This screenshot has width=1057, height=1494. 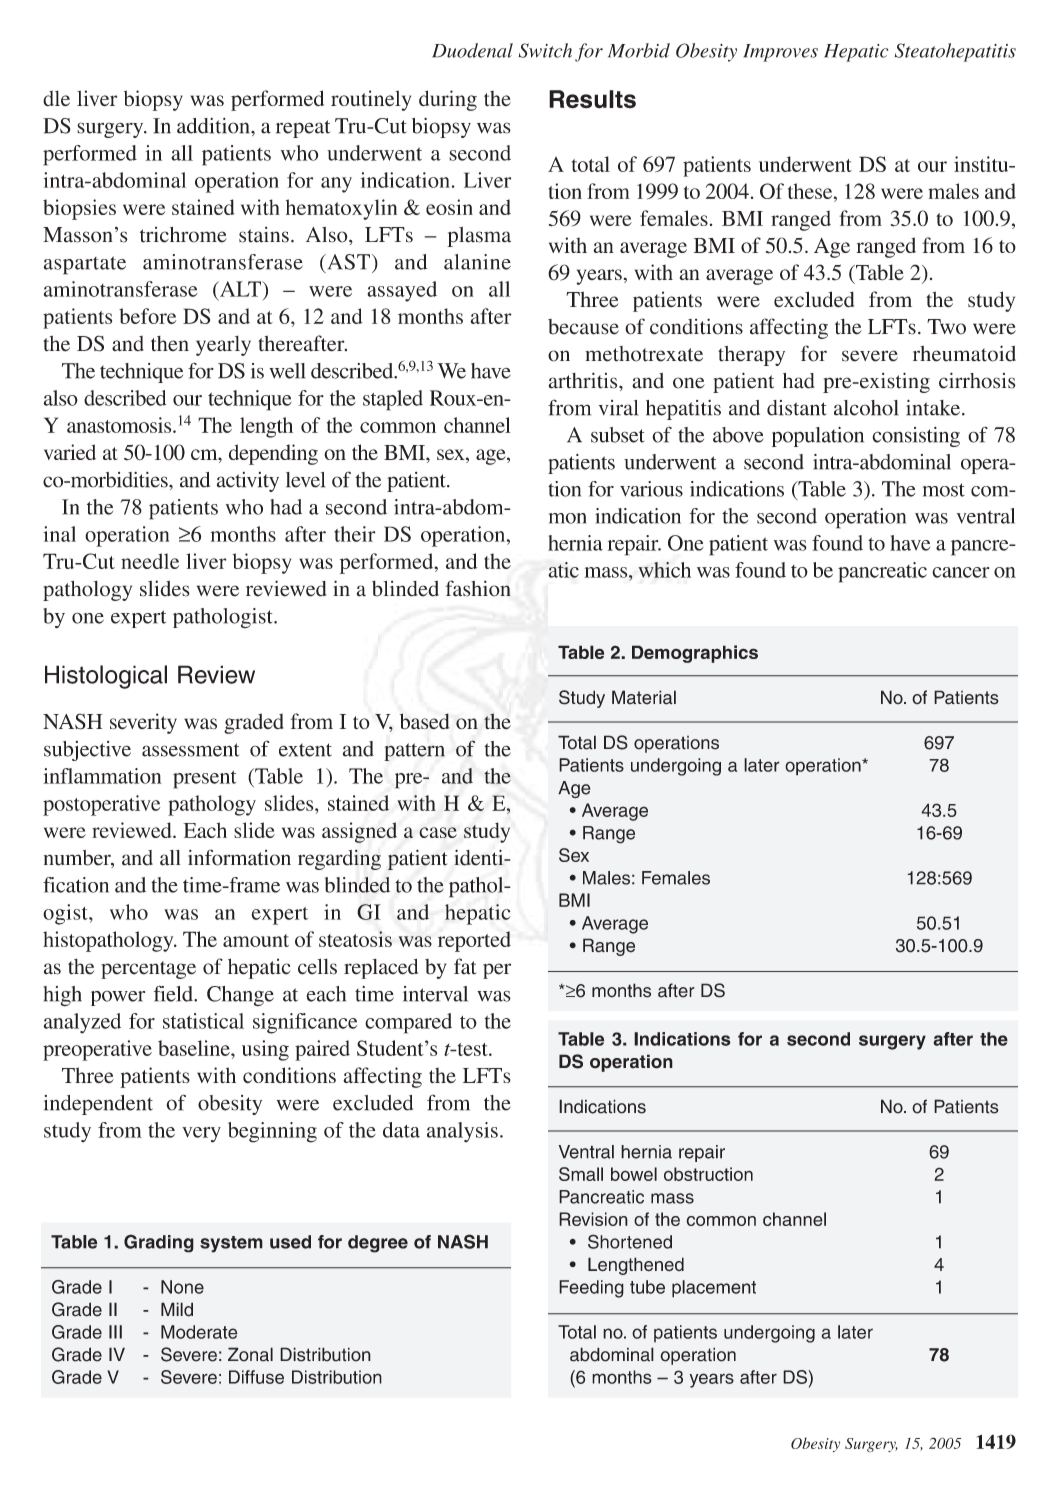 I want to click on yearly, so click(x=223, y=346).
